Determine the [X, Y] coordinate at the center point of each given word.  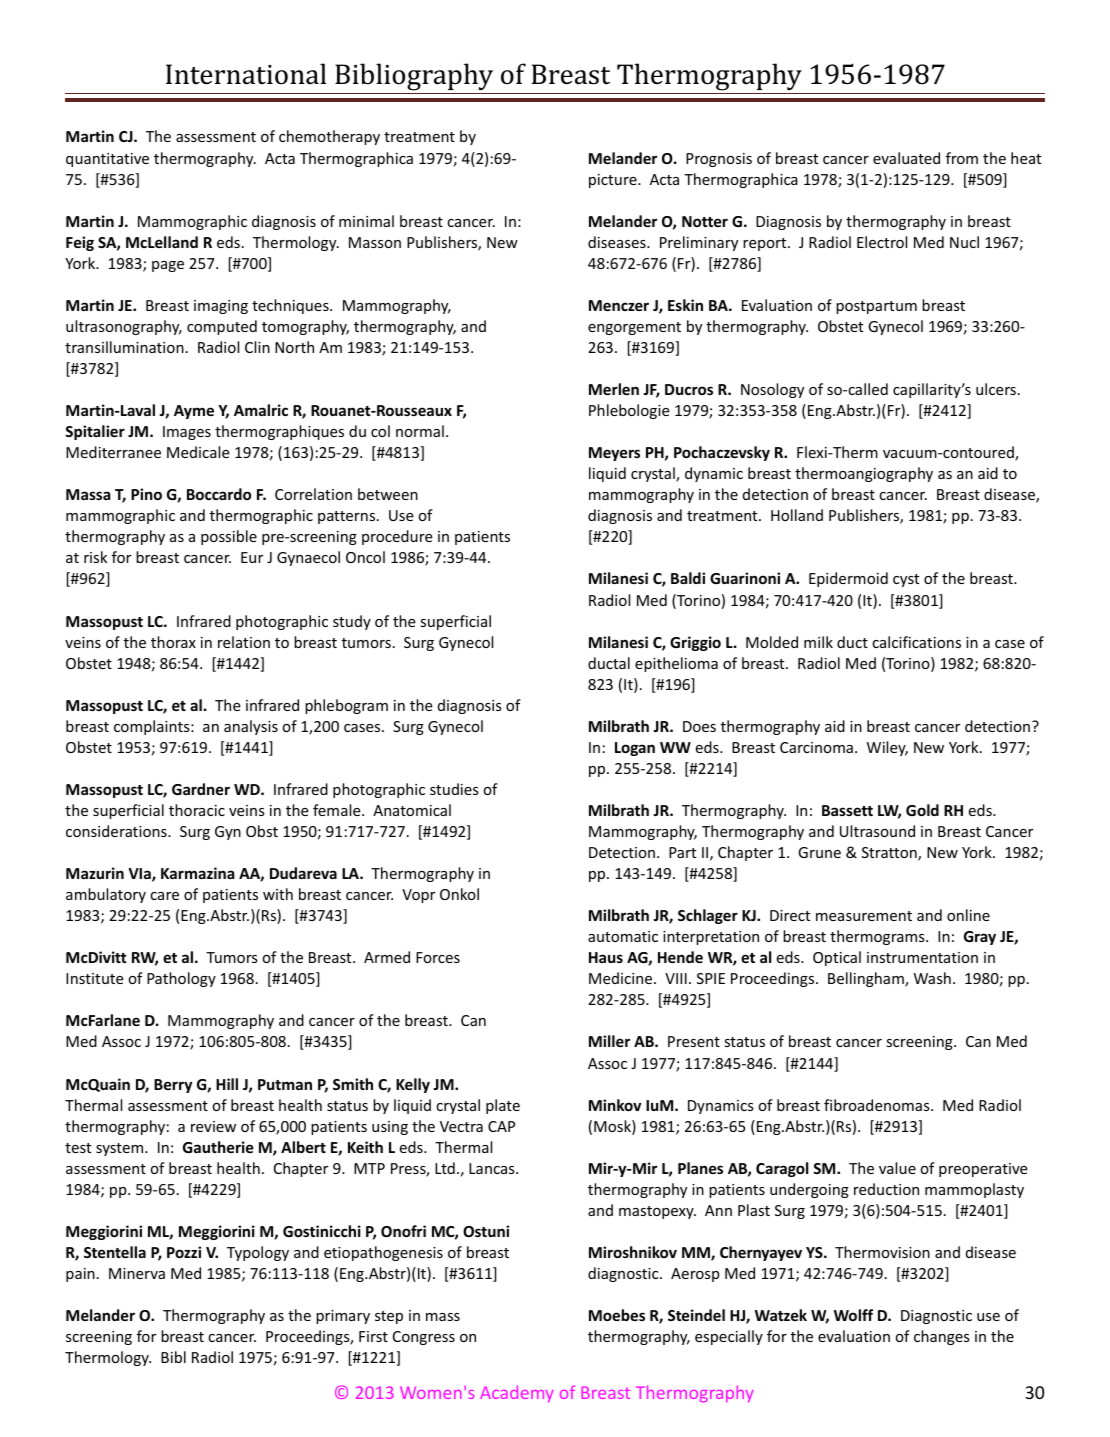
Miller [609, 1041]
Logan [635, 749]
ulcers [996, 389]
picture [614, 181]
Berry [173, 1086]
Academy [516, 1394]
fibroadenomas [878, 1105]
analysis [251, 727]
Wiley [887, 748]
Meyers [614, 454]
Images [187, 433]
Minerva [137, 1273]
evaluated [906, 158]
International [246, 74]
